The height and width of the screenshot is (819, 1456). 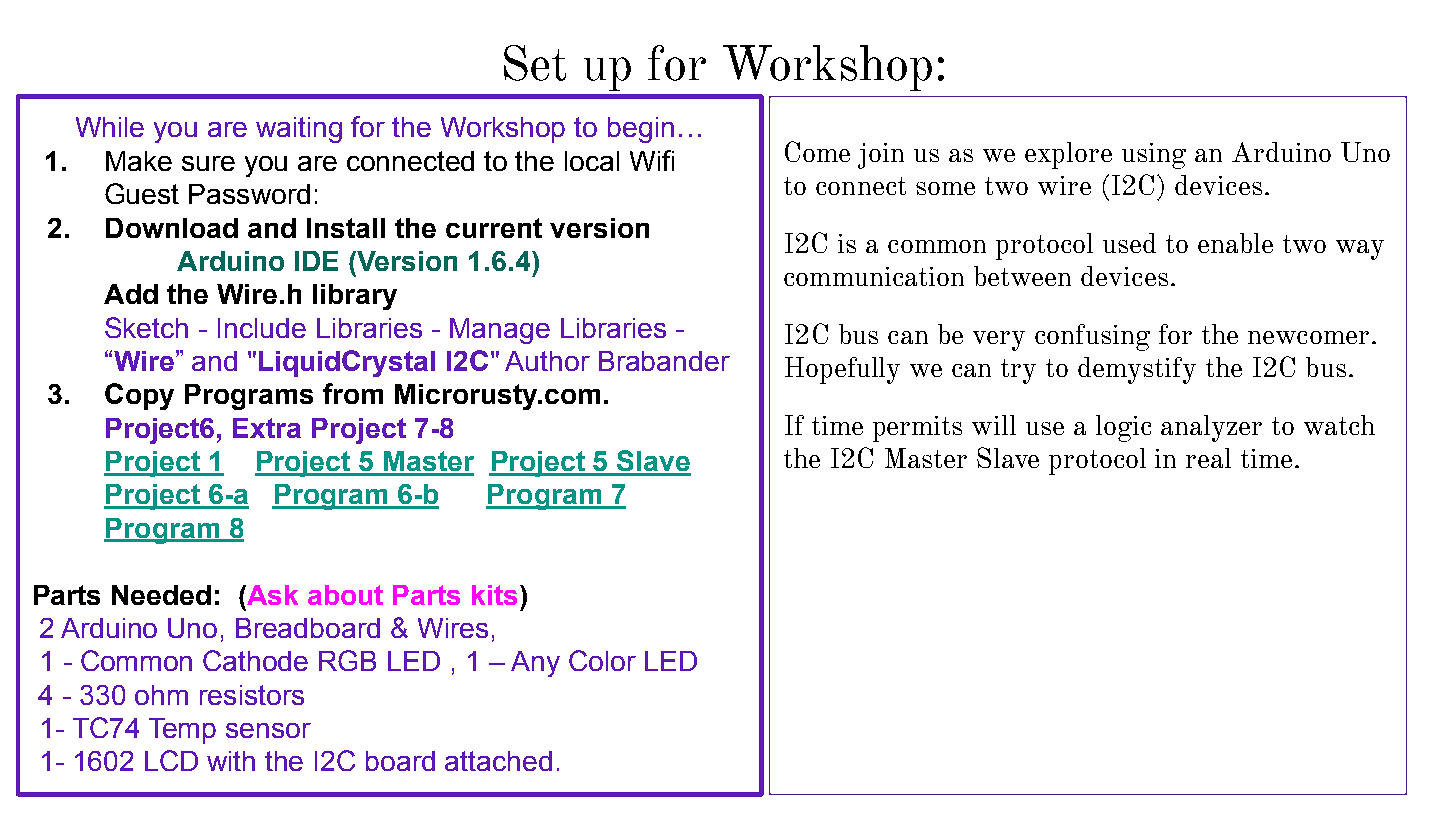 I want to click on communication, so click(x=874, y=276).
